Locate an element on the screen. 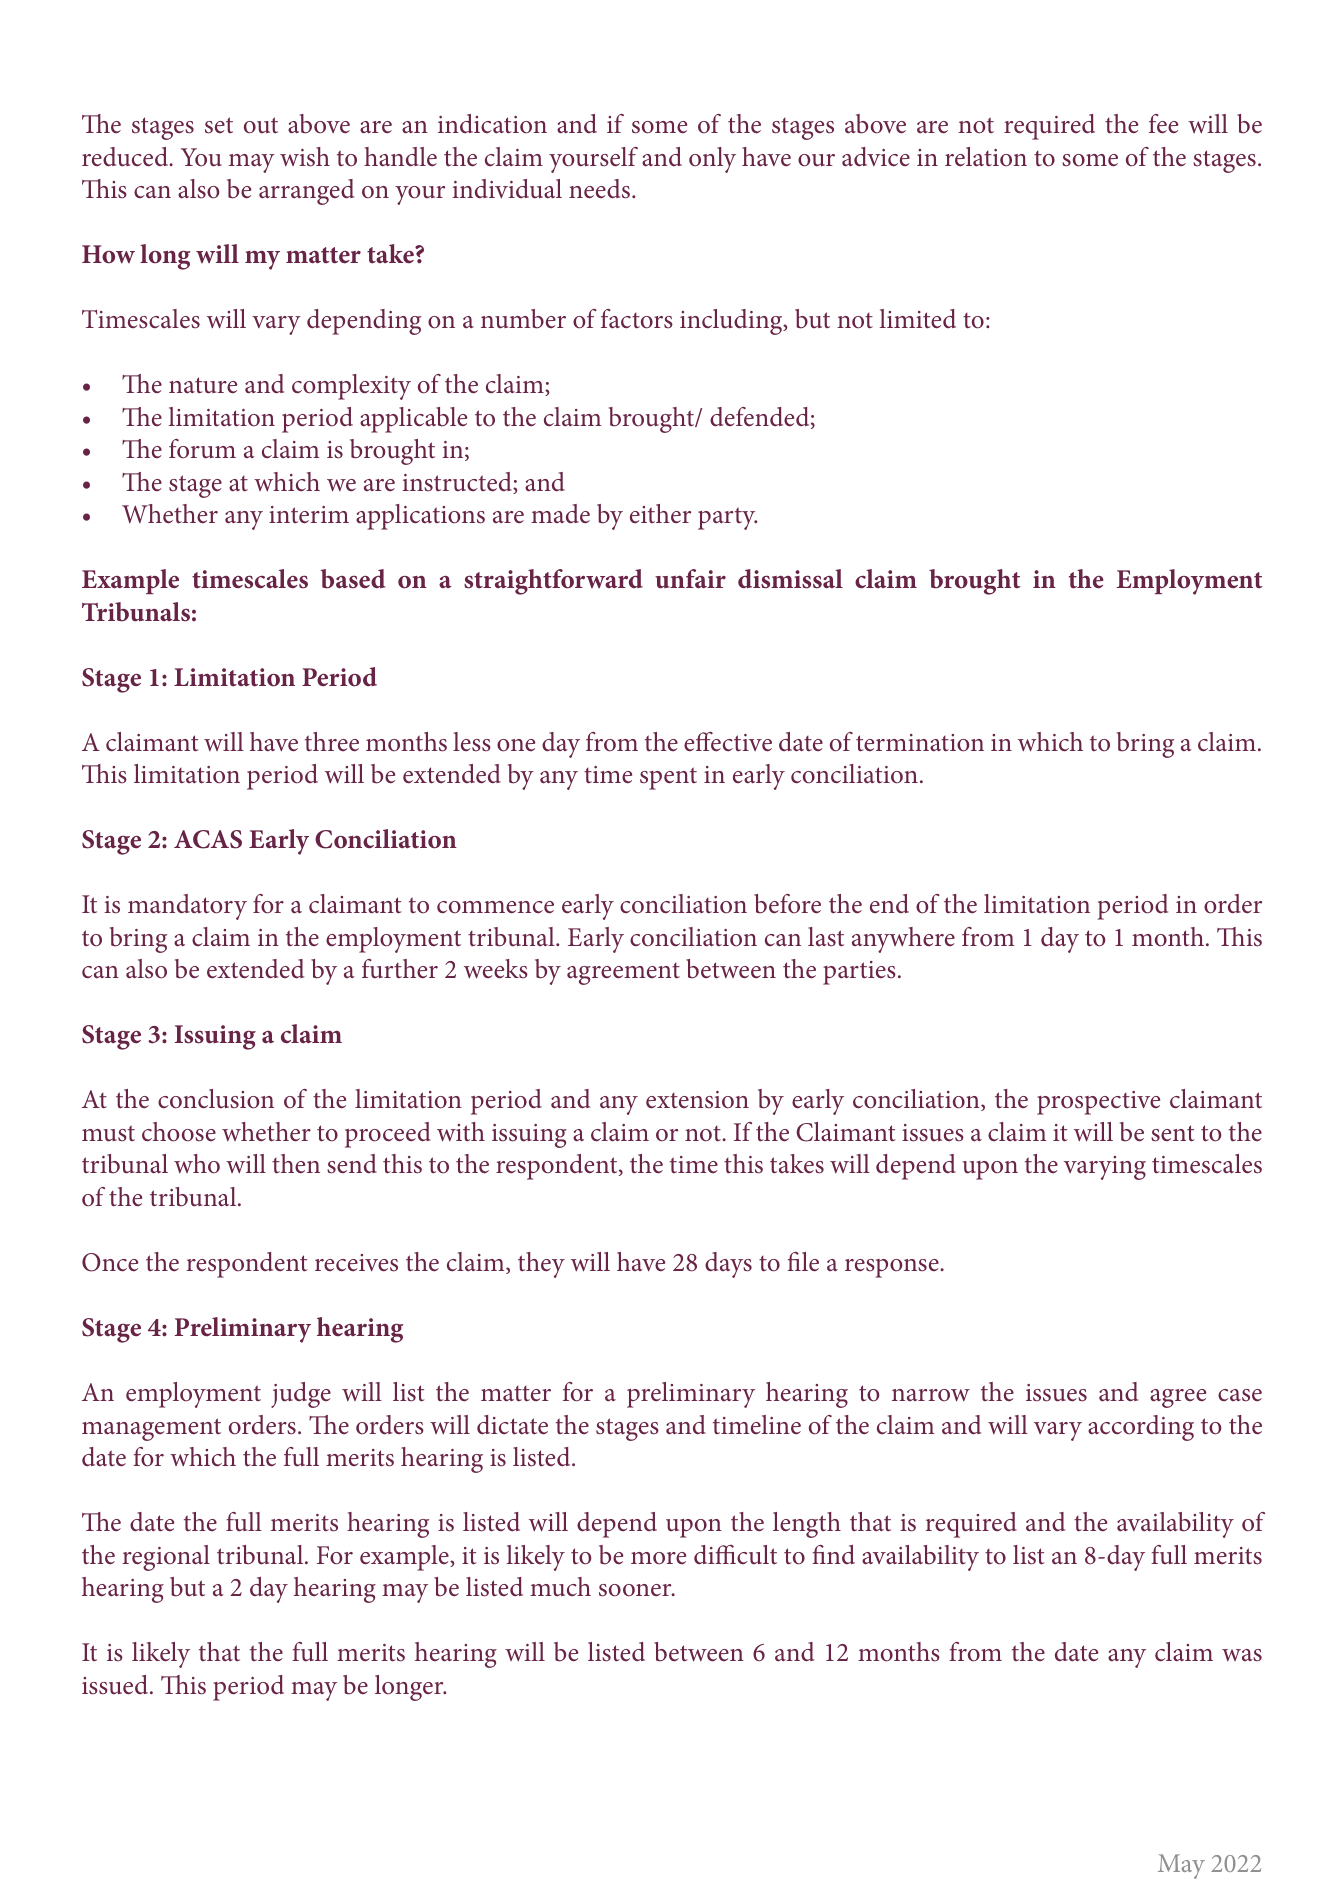 The height and width of the screenshot is (1901, 1344). three is located at coordinates (332, 742).
